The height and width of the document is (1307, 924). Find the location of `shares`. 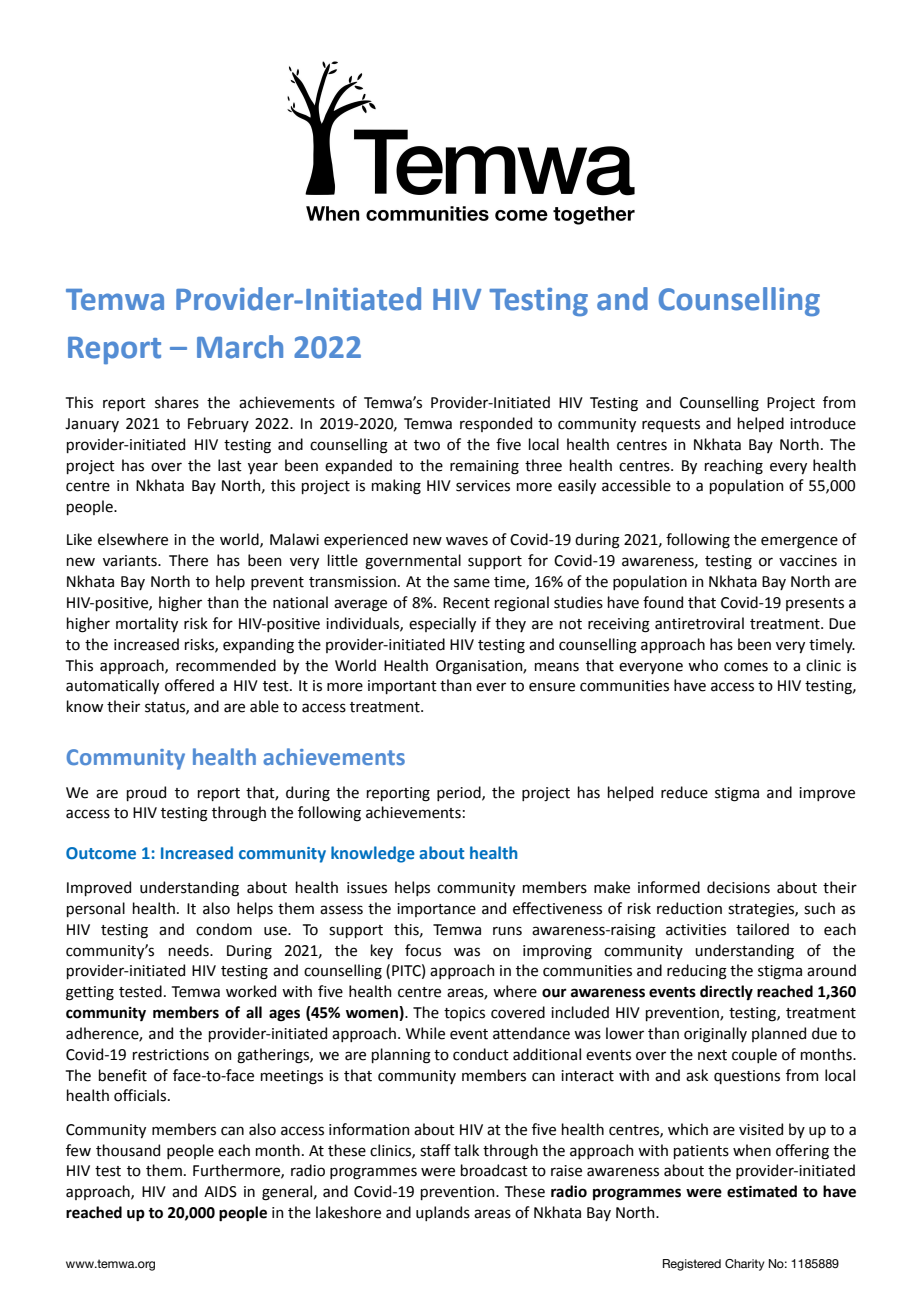

shares is located at coordinates (177, 402).
